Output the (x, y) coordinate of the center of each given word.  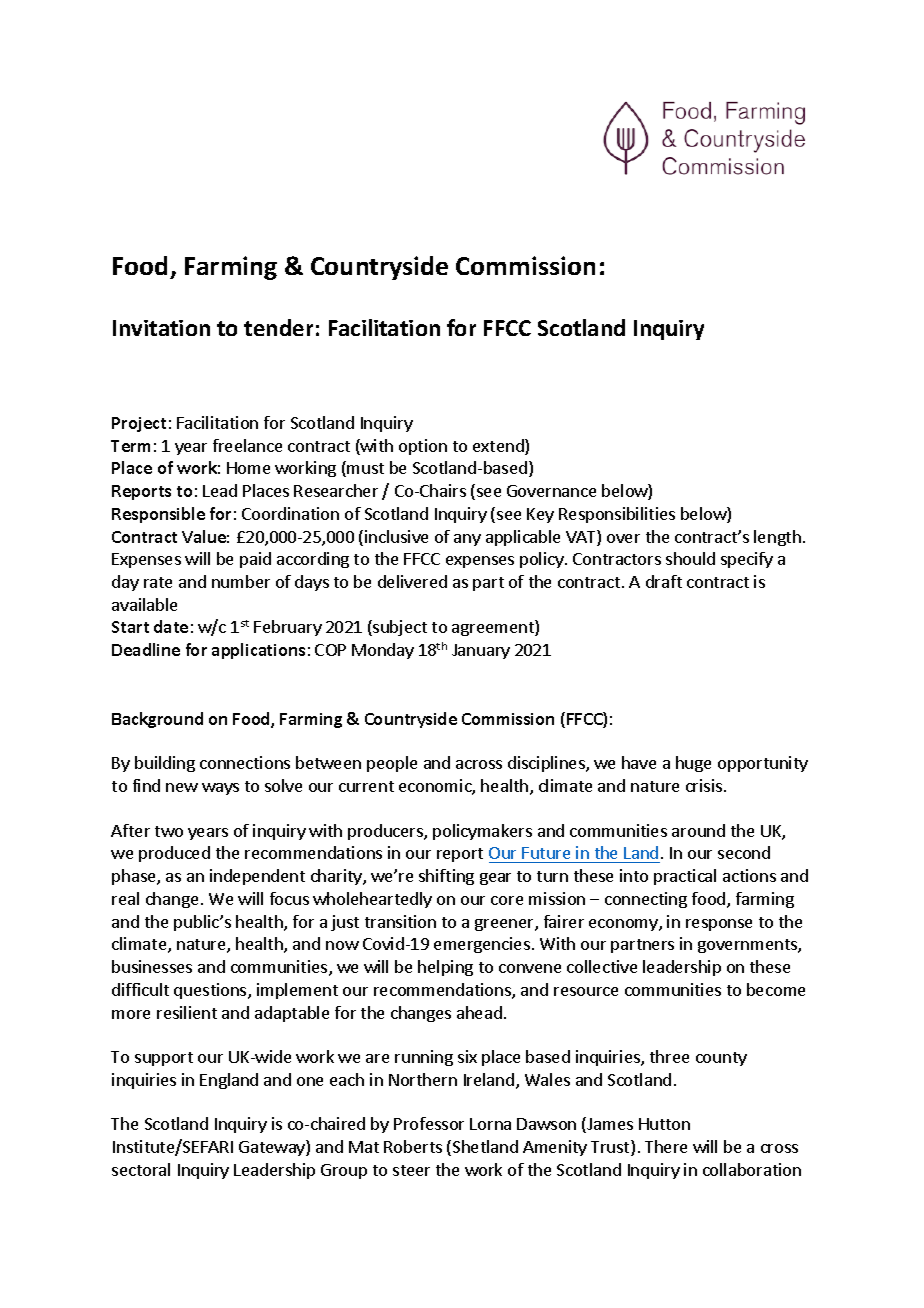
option (423, 447)
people (392, 764)
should (690, 558)
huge (693, 764)
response (719, 925)
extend (499, 447)
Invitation (161, 328)
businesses (152, 966)
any (467, 540)
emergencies (482, 945)
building (165, 764)
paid (255, 560)
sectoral (141, 1169)
